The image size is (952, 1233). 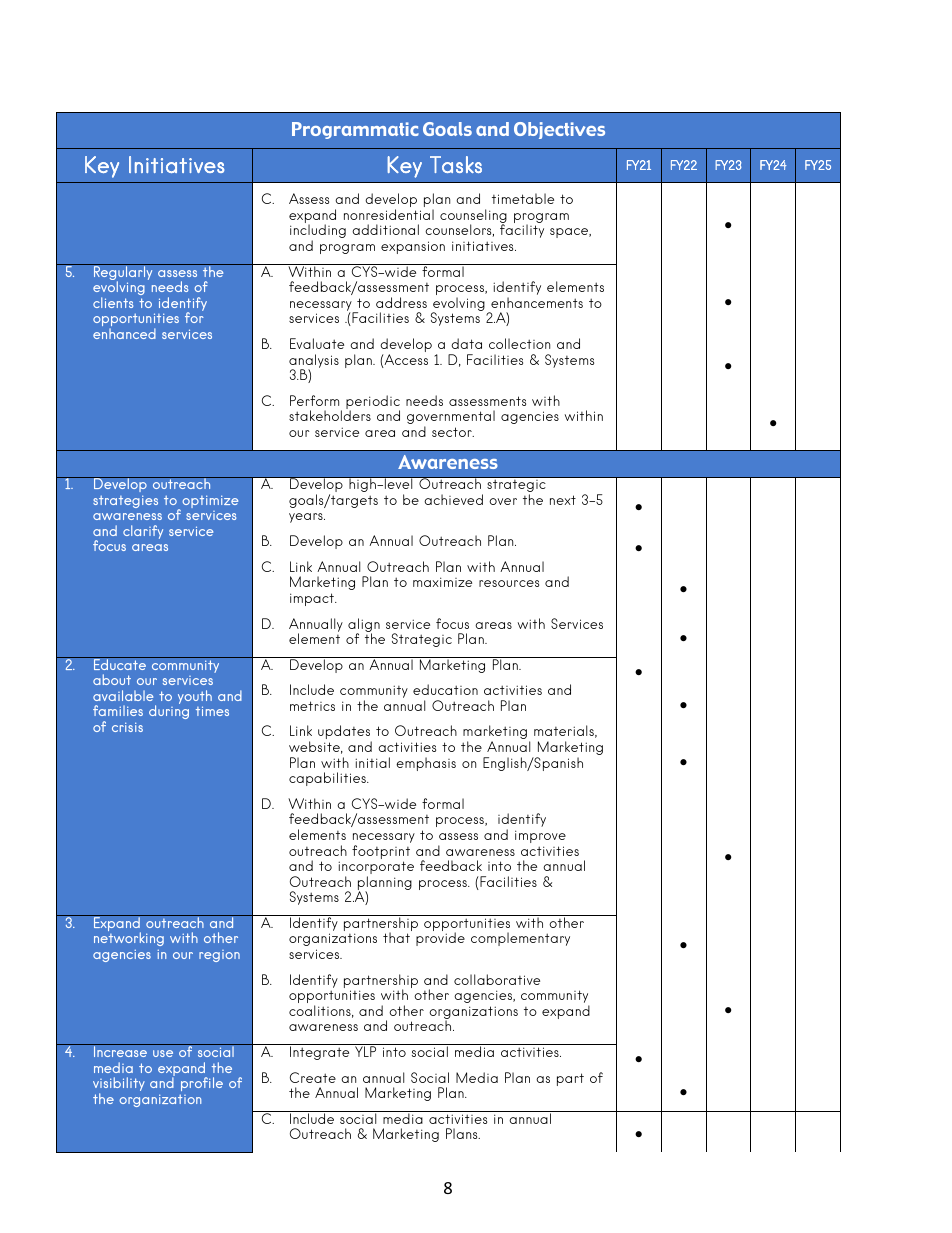 What do you see at coordinates (123, 273) in the image?
I see `Regularly` at bounding box center [123, 273].
